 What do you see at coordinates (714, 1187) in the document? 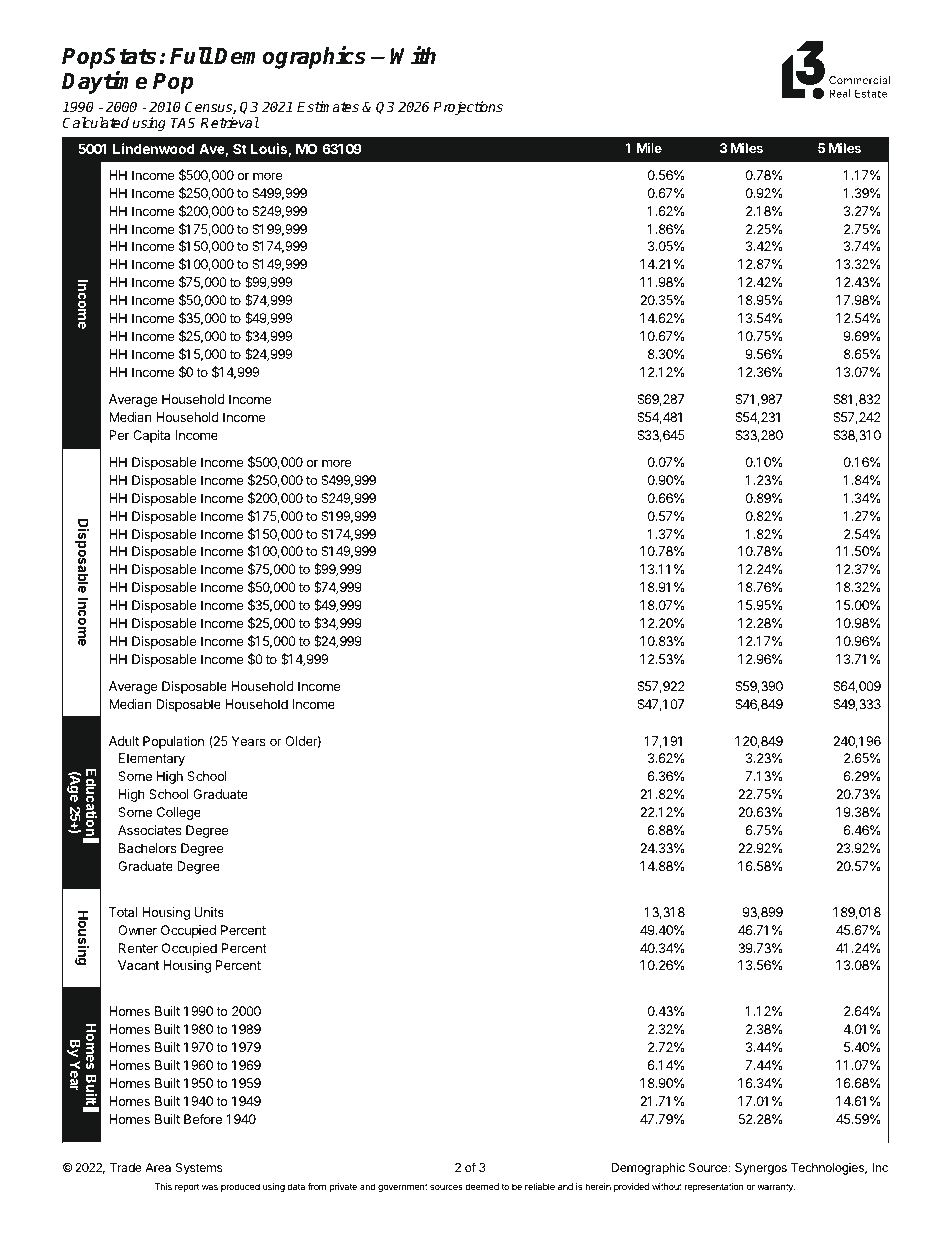
I see `representation` at bounding box center [714, 1187].
